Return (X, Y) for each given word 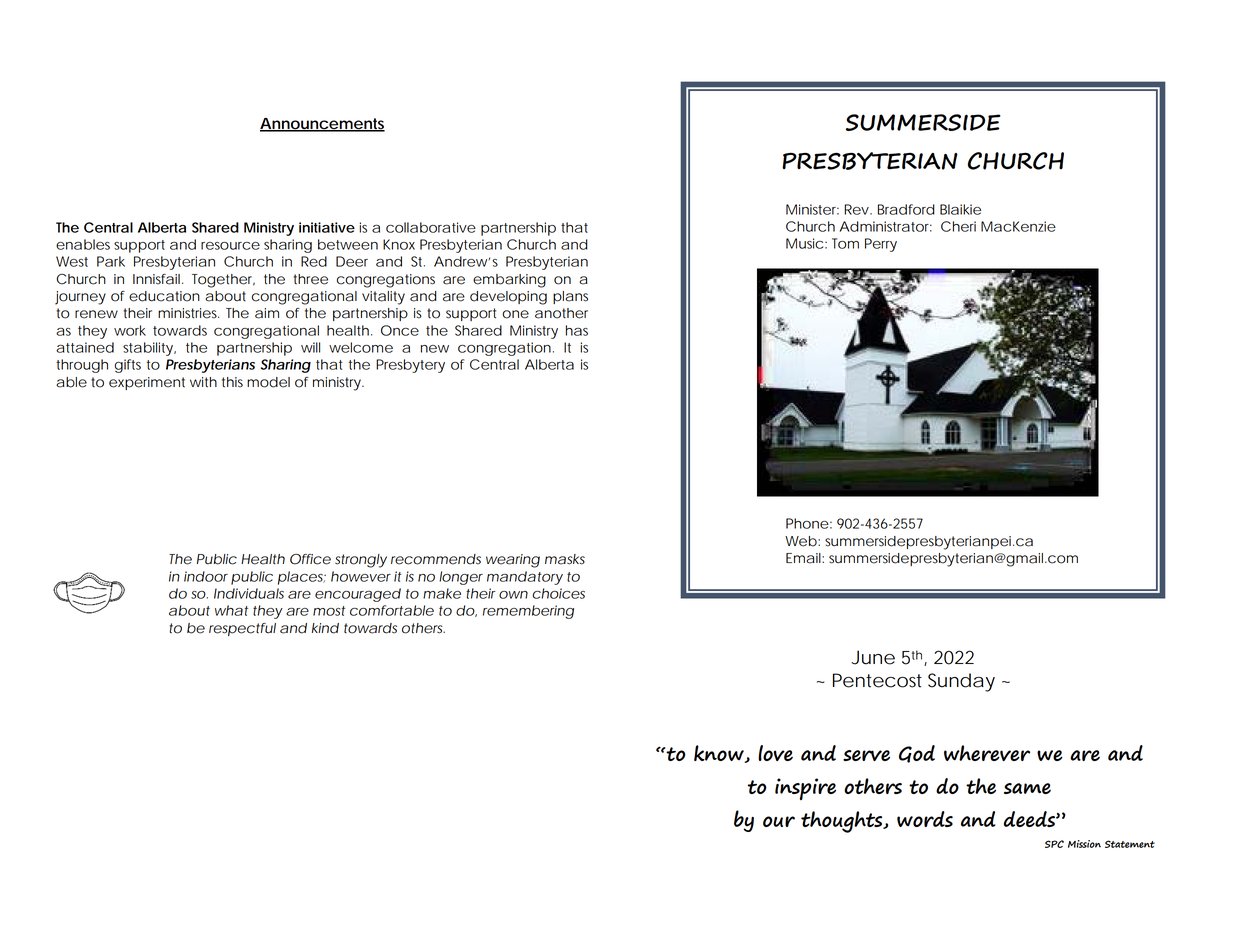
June (873, 657)
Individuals (249, 593)
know (720, 754)
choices (558, 593)
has (577, 330)
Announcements (322, 124)
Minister (812, 209)
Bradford (906, 209)
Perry (881, 245)
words (925, 819)
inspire (805, 789)
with (203, 382)
